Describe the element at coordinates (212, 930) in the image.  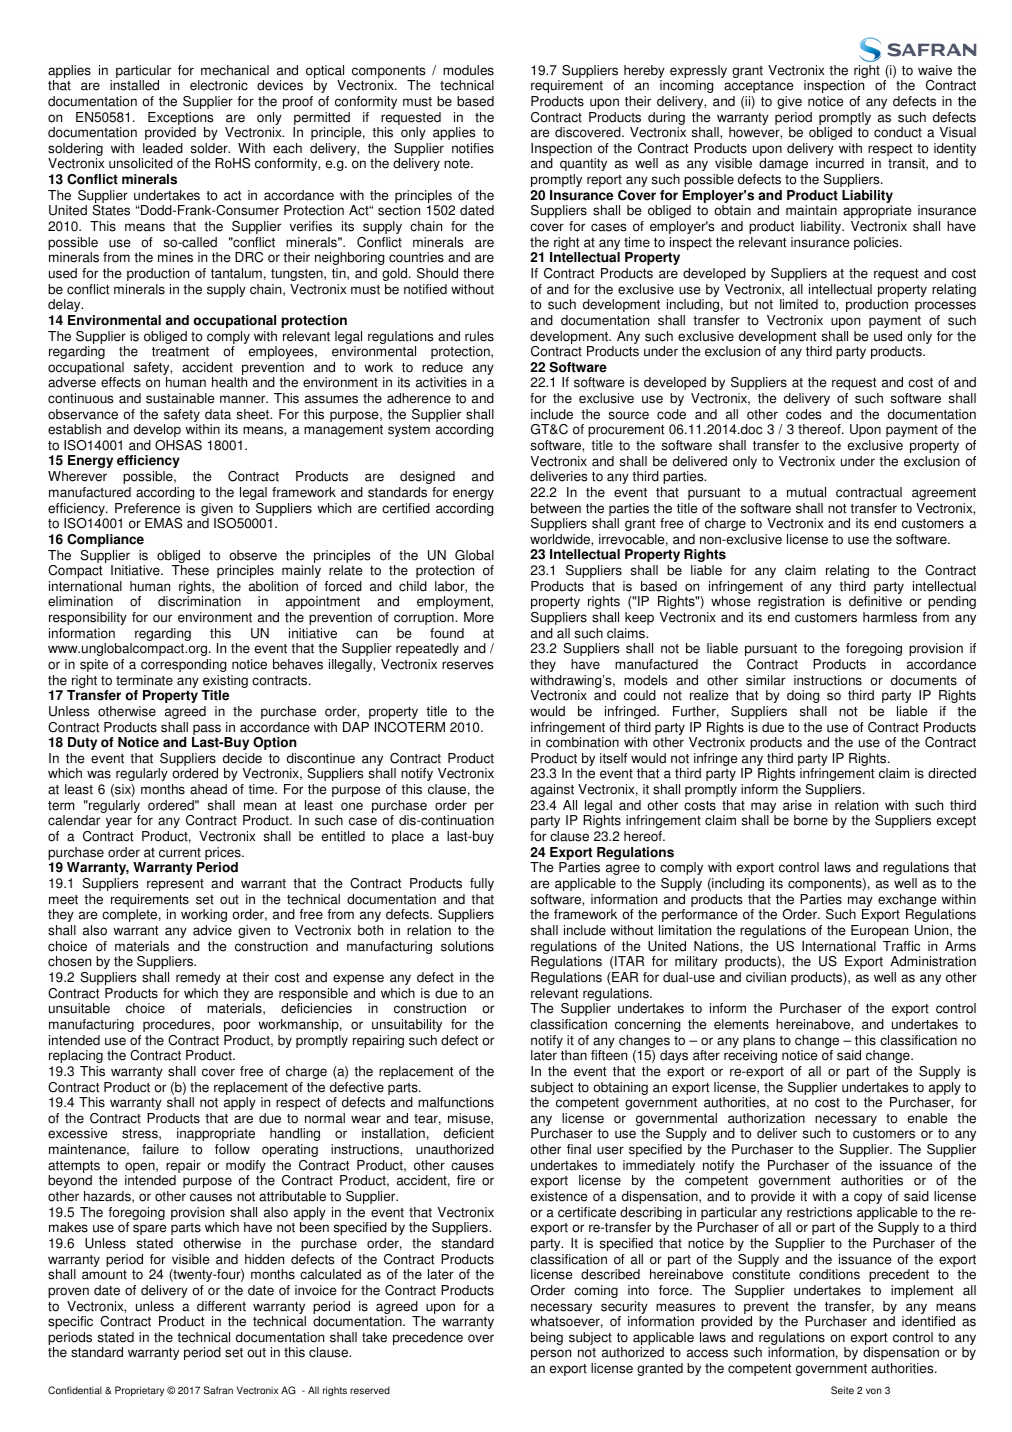
I see `advice` at that location.
